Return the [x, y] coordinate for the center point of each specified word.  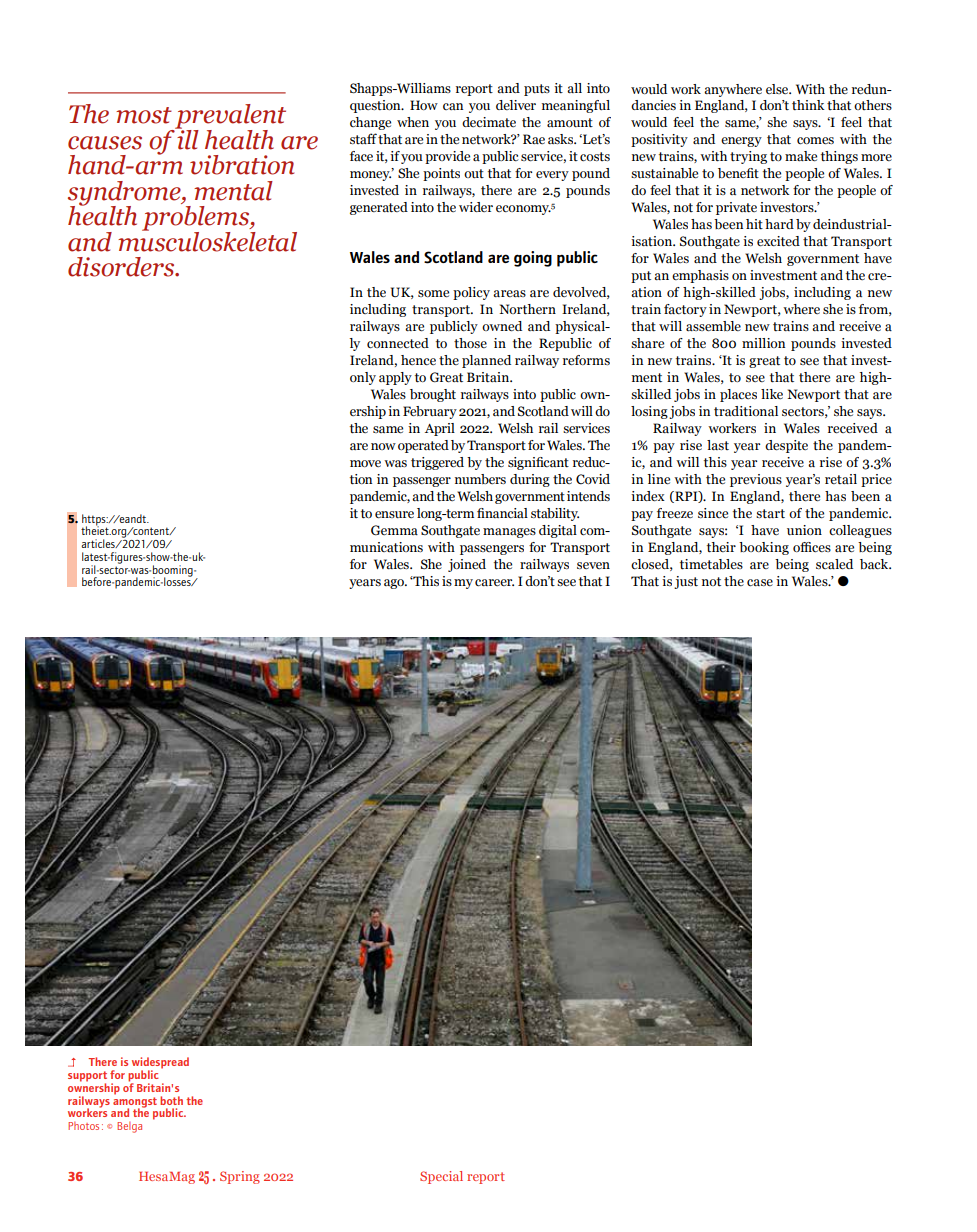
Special [441, 1177]
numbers [480, 479]
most [144, 115]
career [494, 582]
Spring [240, 1177]
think [808, 105]
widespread [160, 1064]
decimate [489, 122]
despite [786, 446]
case [760, 582]
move [365, 463]
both [171, 1100]
